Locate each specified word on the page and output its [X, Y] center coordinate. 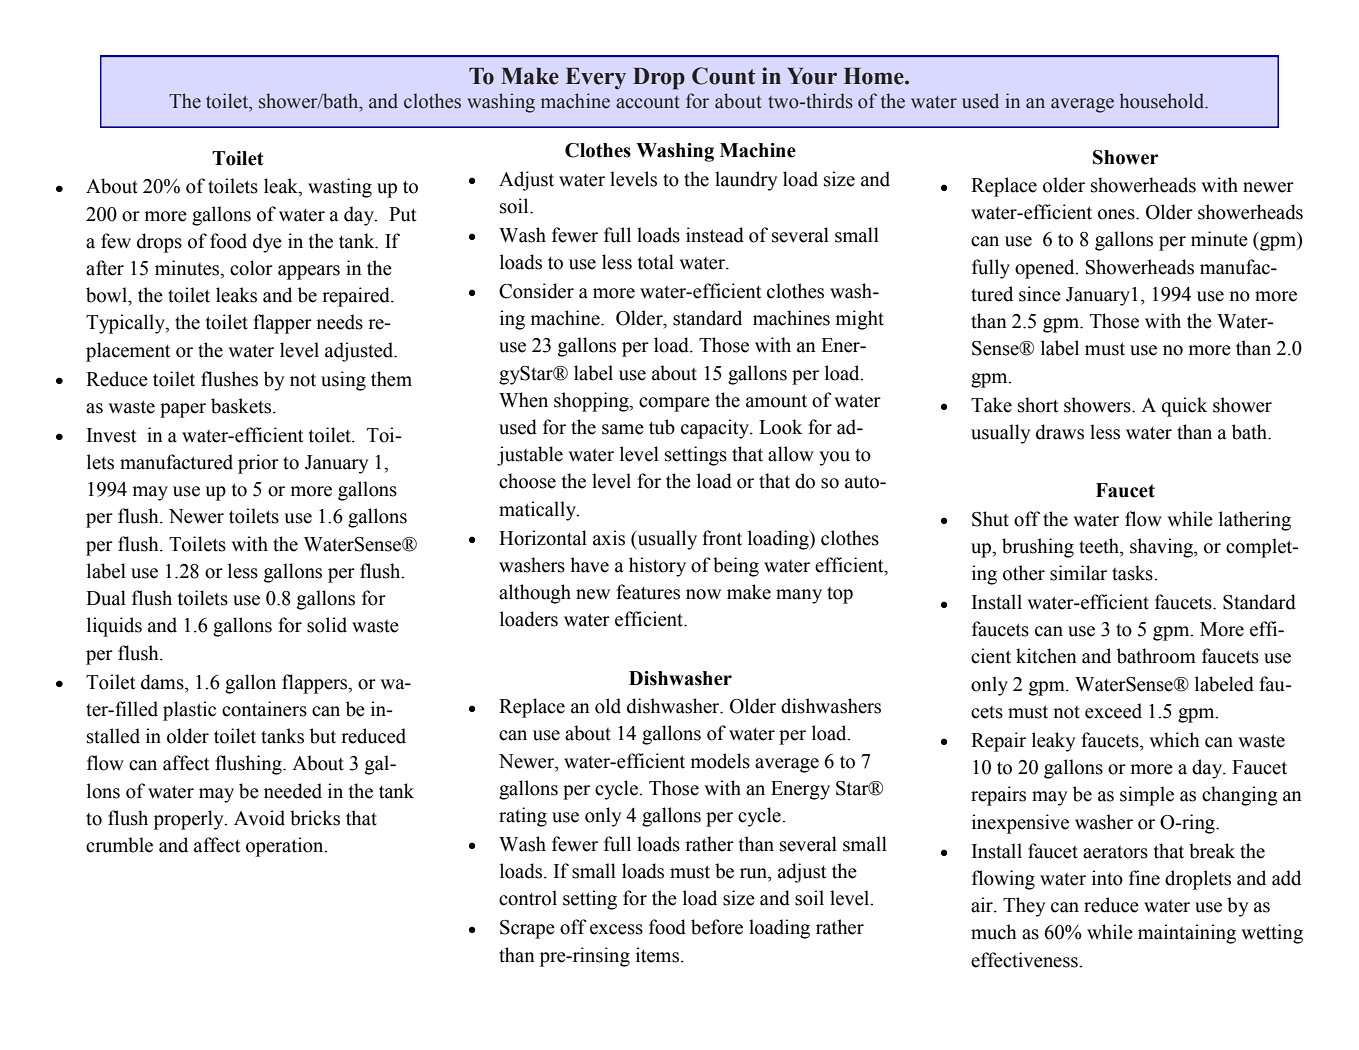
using [343, 381]
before [717, 927]
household [1163, 101]
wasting [340, 188]
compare [674, 404]
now [703, 594]
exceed [1113, 711]
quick [1184, 407]
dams [163, 682]
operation [286, 847]
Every [596, 78]
